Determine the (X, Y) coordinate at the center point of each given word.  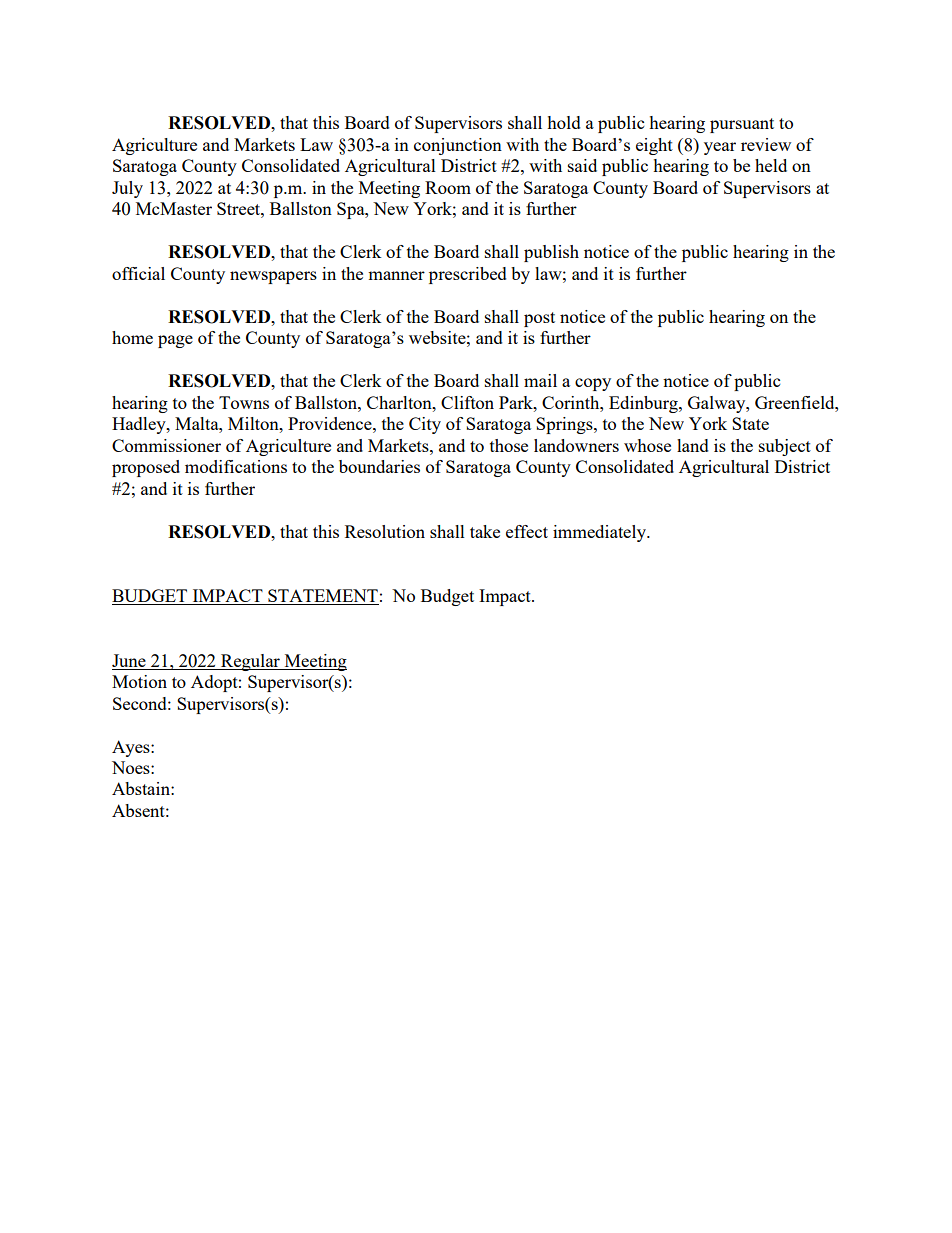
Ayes (132, 748)
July (127, 189)
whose (647, 445)
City (425, 425)
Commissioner (166, 445)
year (720, 148)
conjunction (458, 146)
